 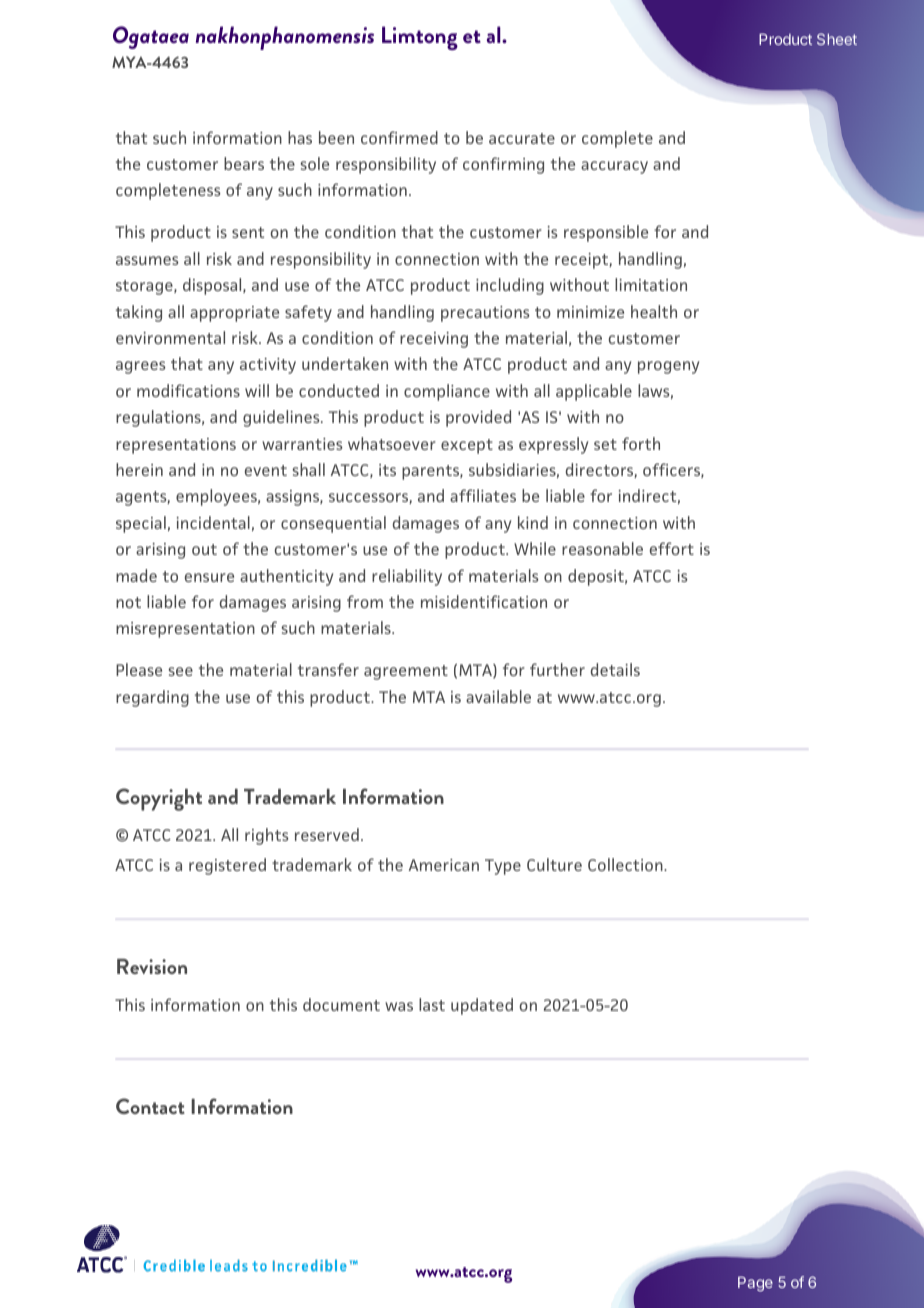 I want to click on Sheet, so click(x=837, y=39).
